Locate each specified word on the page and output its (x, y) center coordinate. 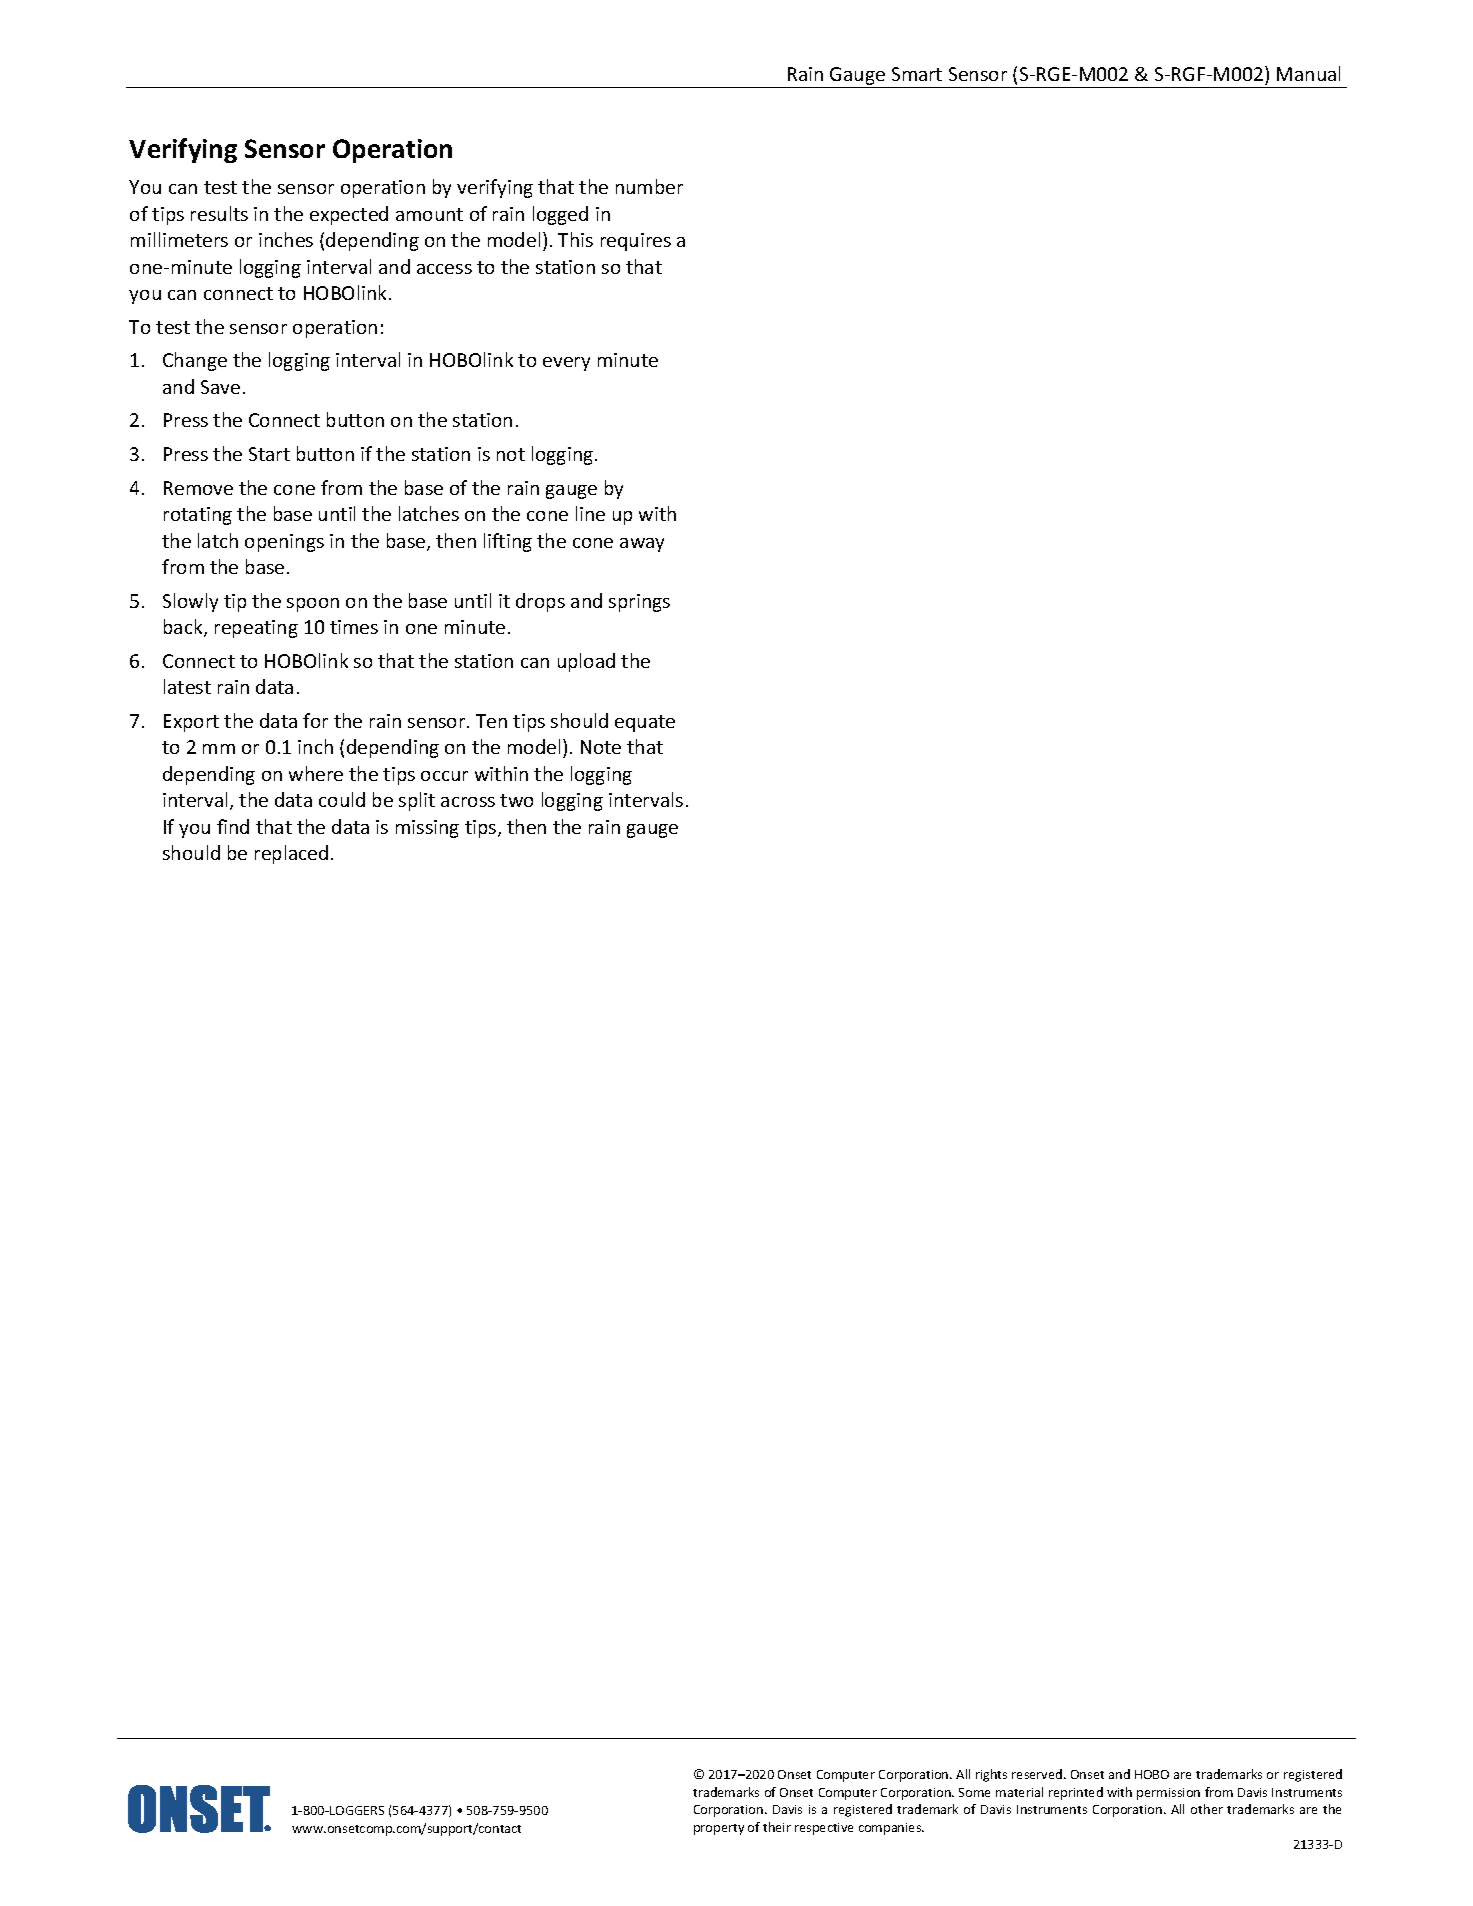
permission (1168, 1794)
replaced (291, 854)
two (516, 800)
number (649, 186)
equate (645, 723)
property (719, 1829)
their (777, 1827)
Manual (1308, 73)
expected (349, 215)
